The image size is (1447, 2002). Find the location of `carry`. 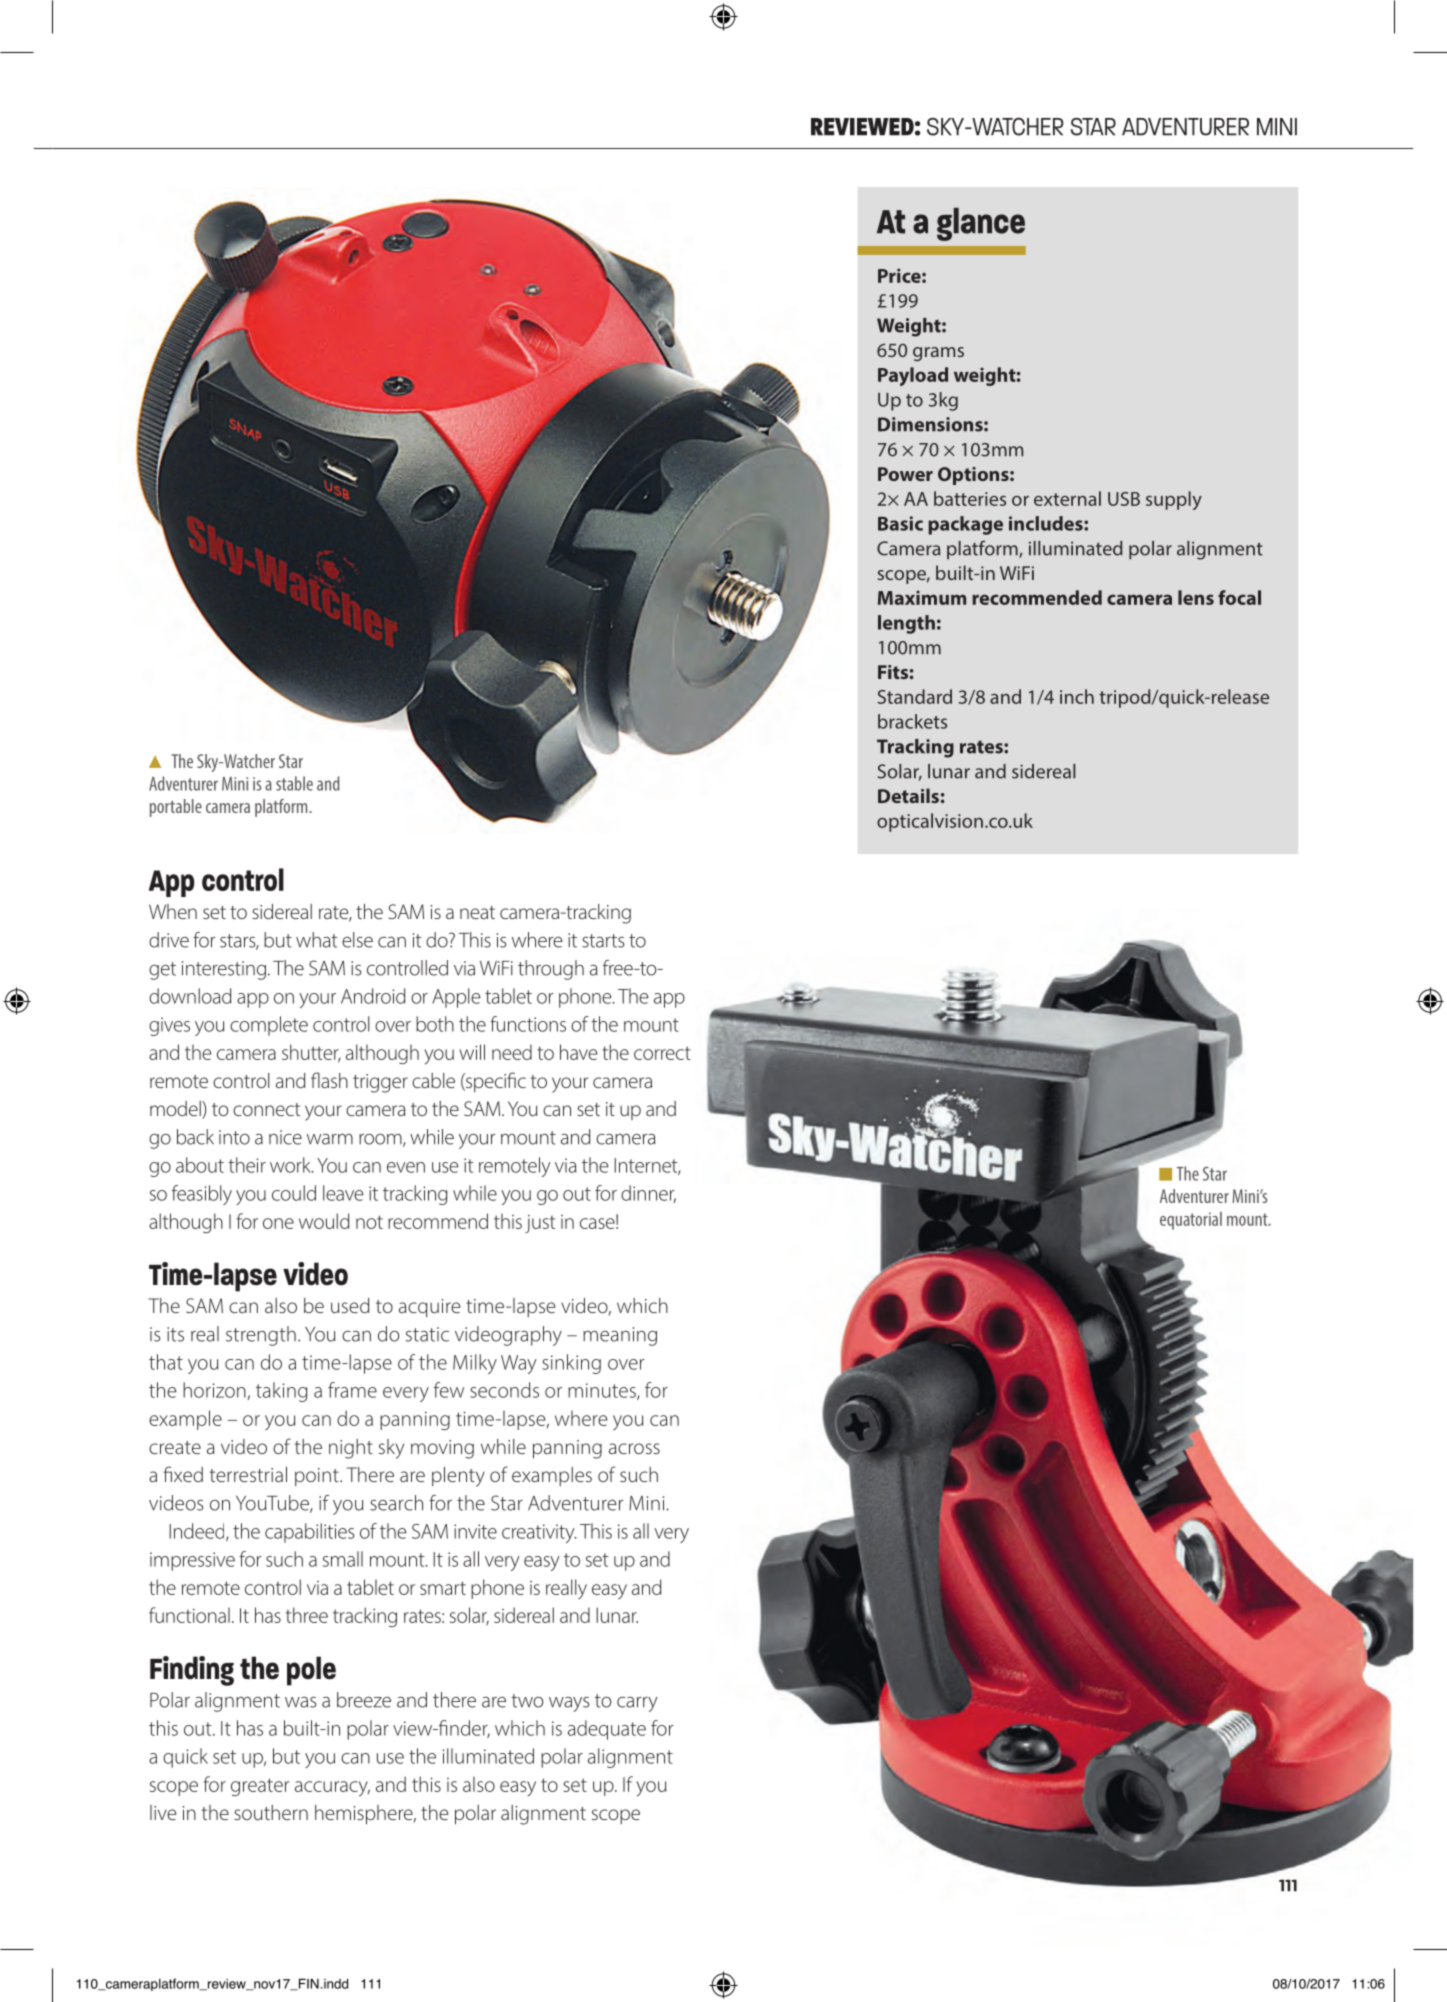

carry is located at coordinates (637, 1704).
